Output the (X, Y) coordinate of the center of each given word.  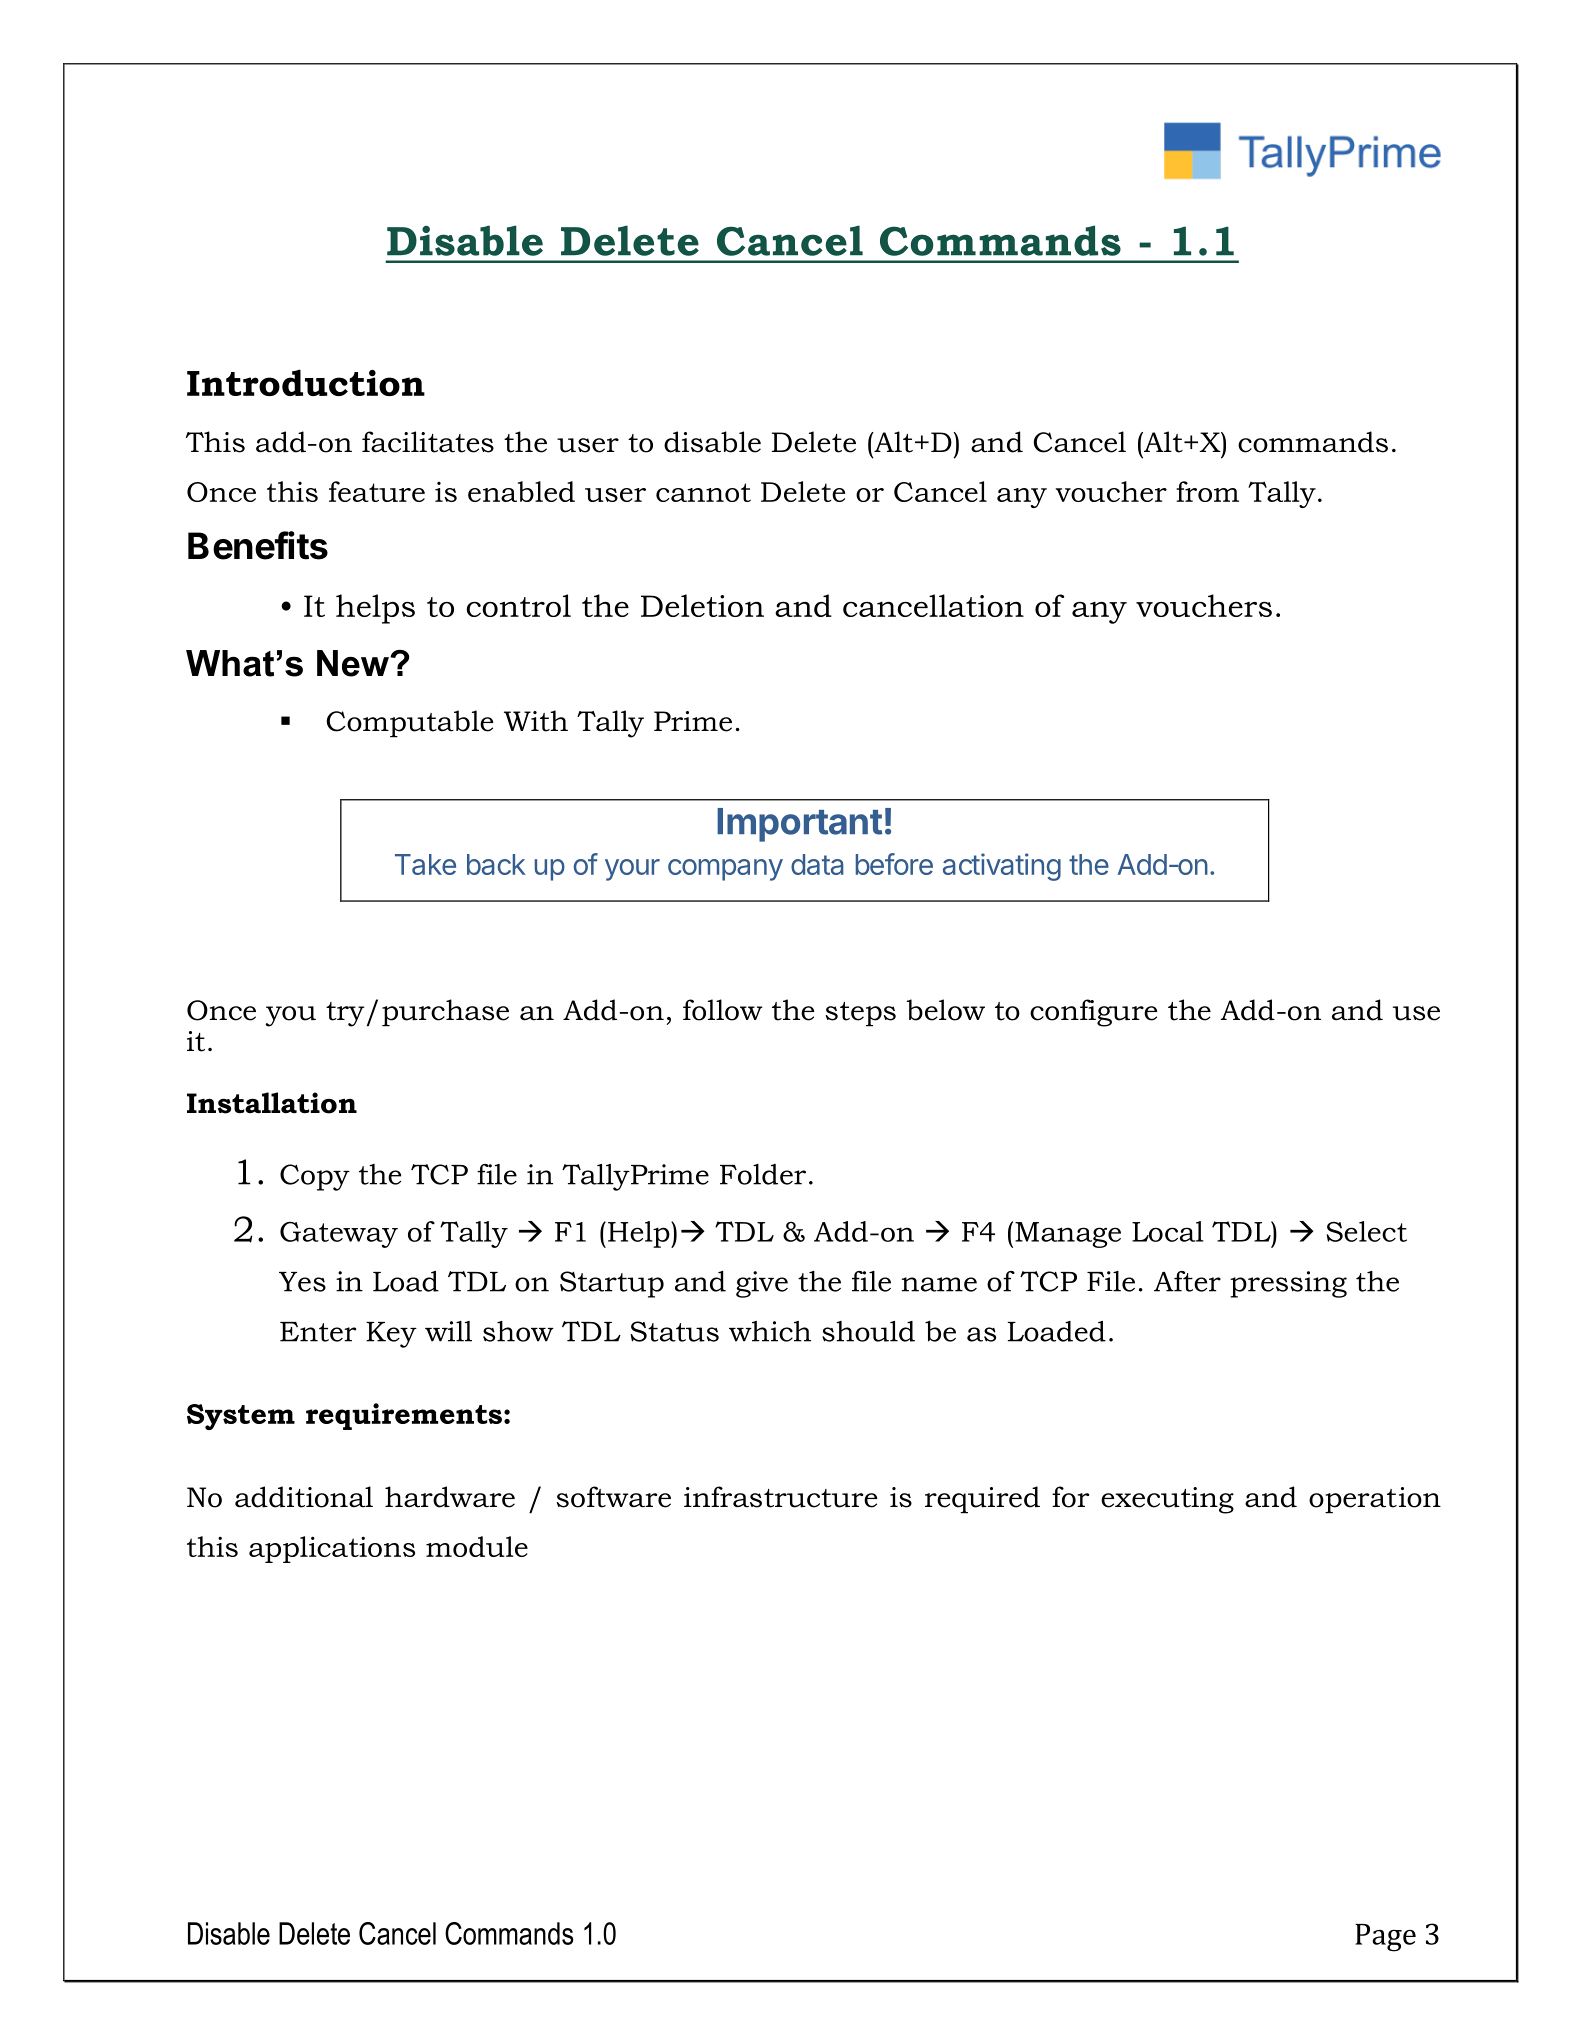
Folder (763, 1174)
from (1207, 491)
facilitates (428, 442)
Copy (315, 1177)
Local (1168, 1231)
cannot (703, 492)
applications (332, 1549)
